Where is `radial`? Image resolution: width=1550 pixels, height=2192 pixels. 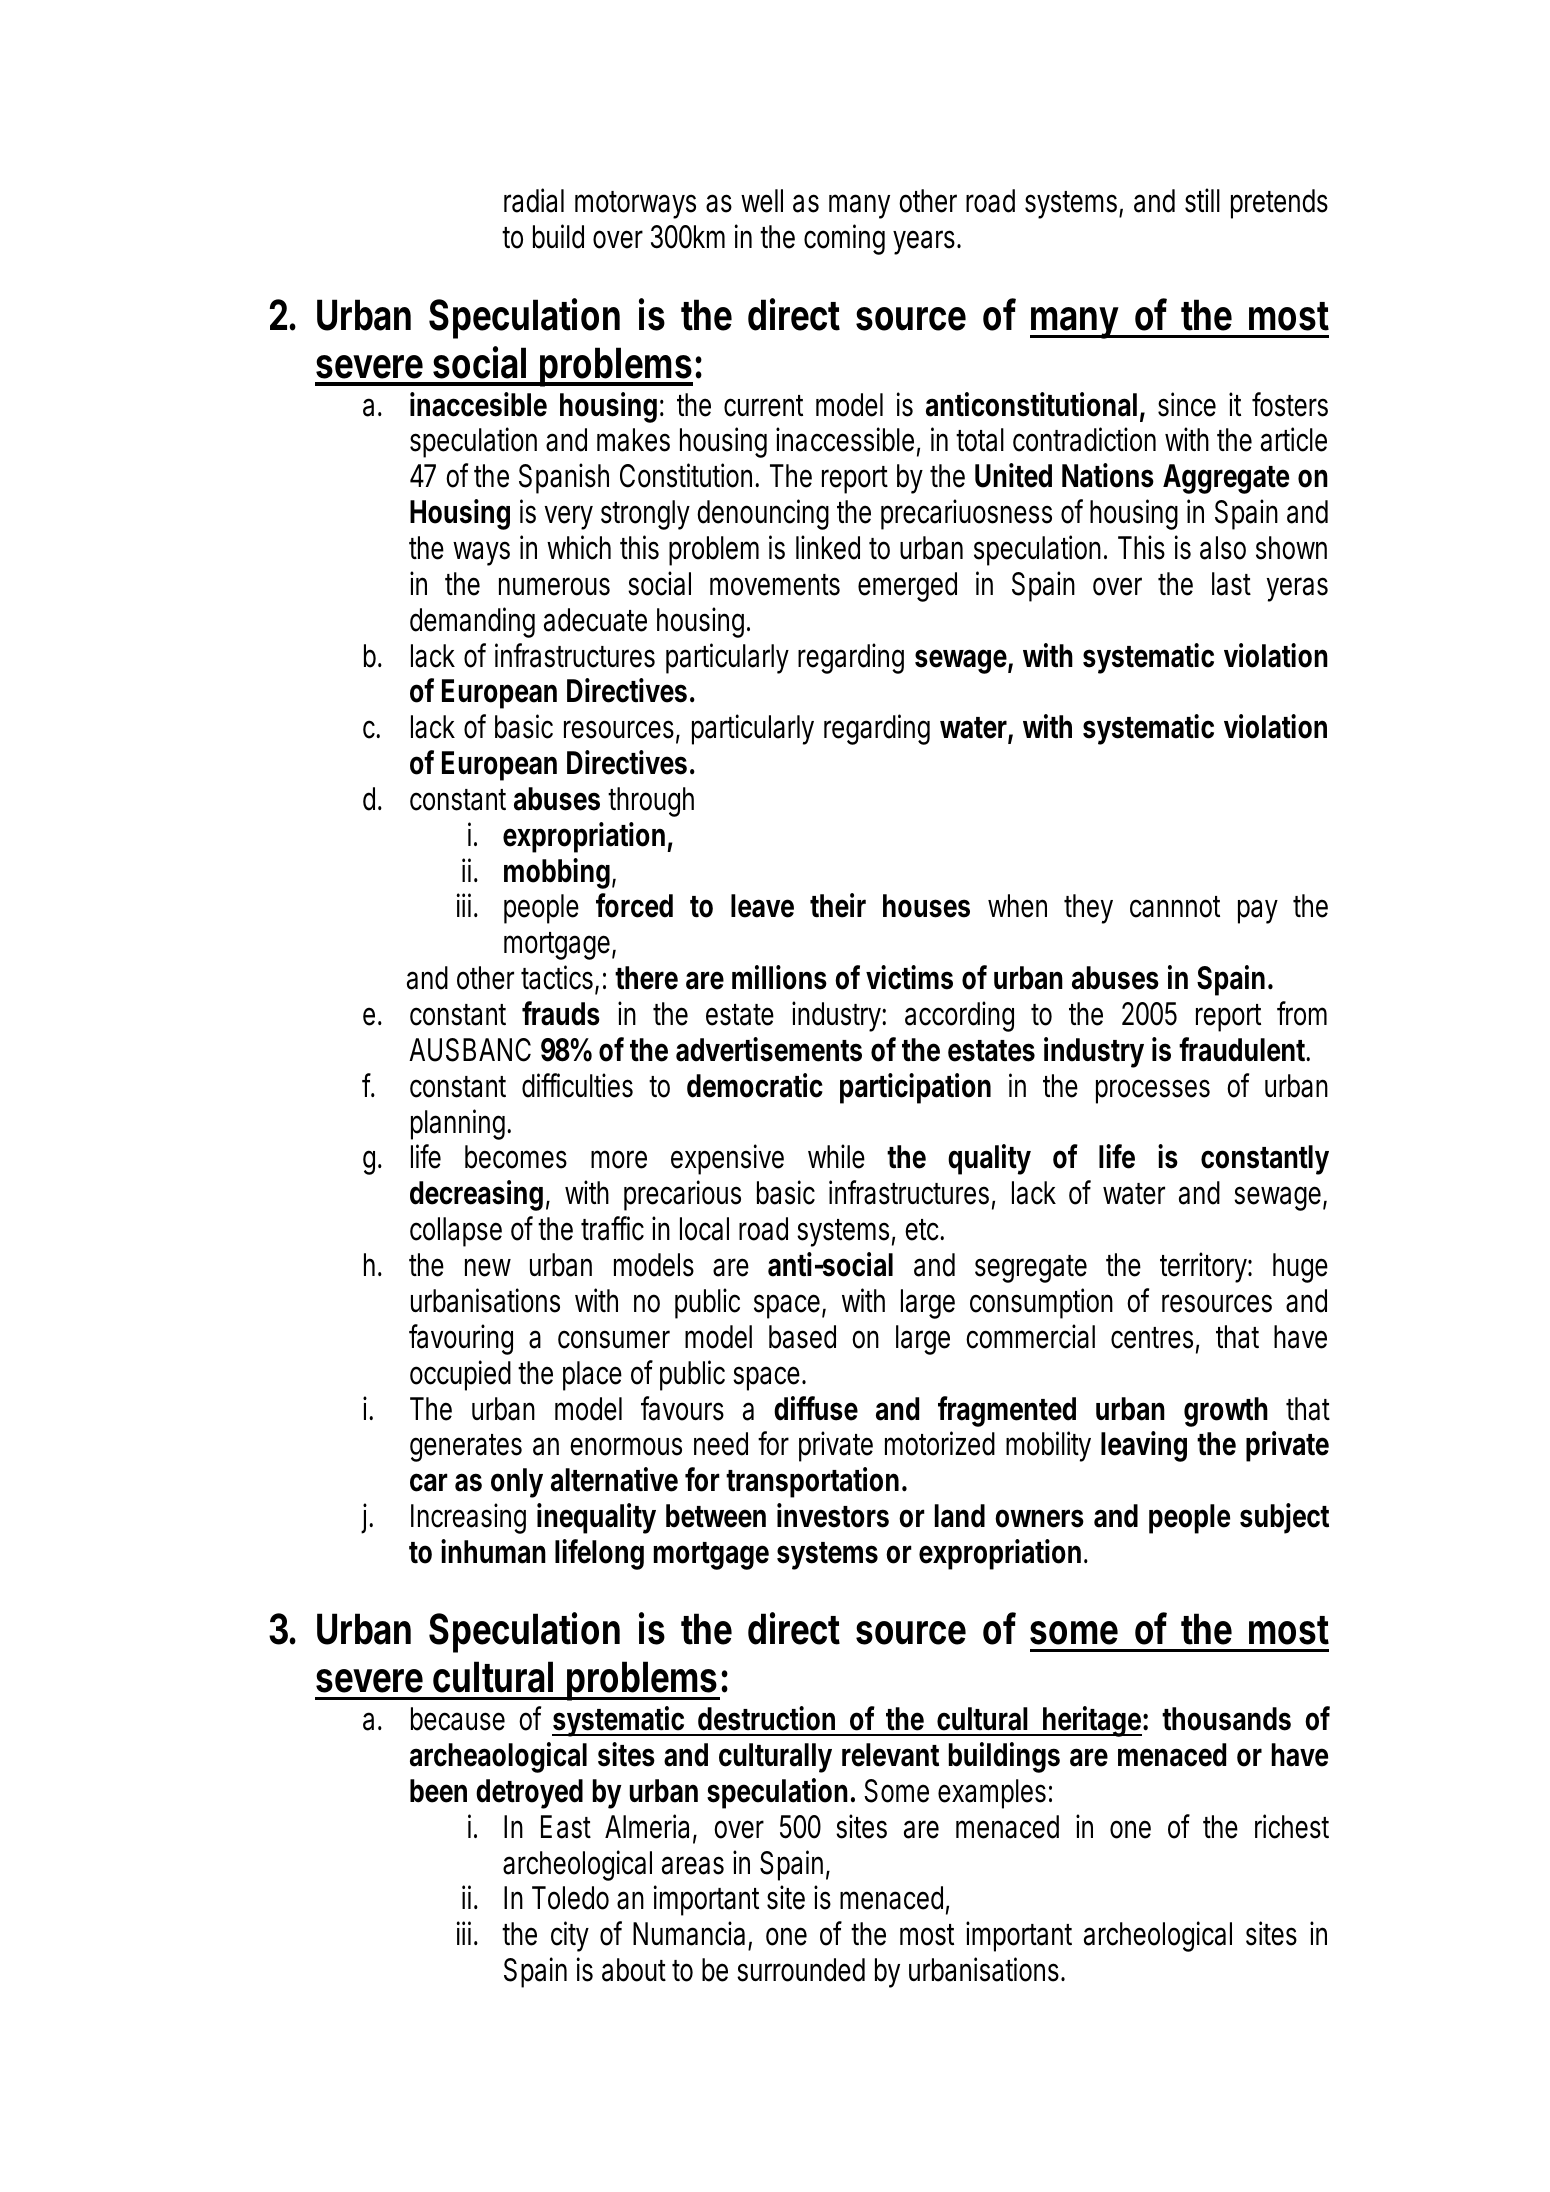 radial is located at coordinates (534, 200).
